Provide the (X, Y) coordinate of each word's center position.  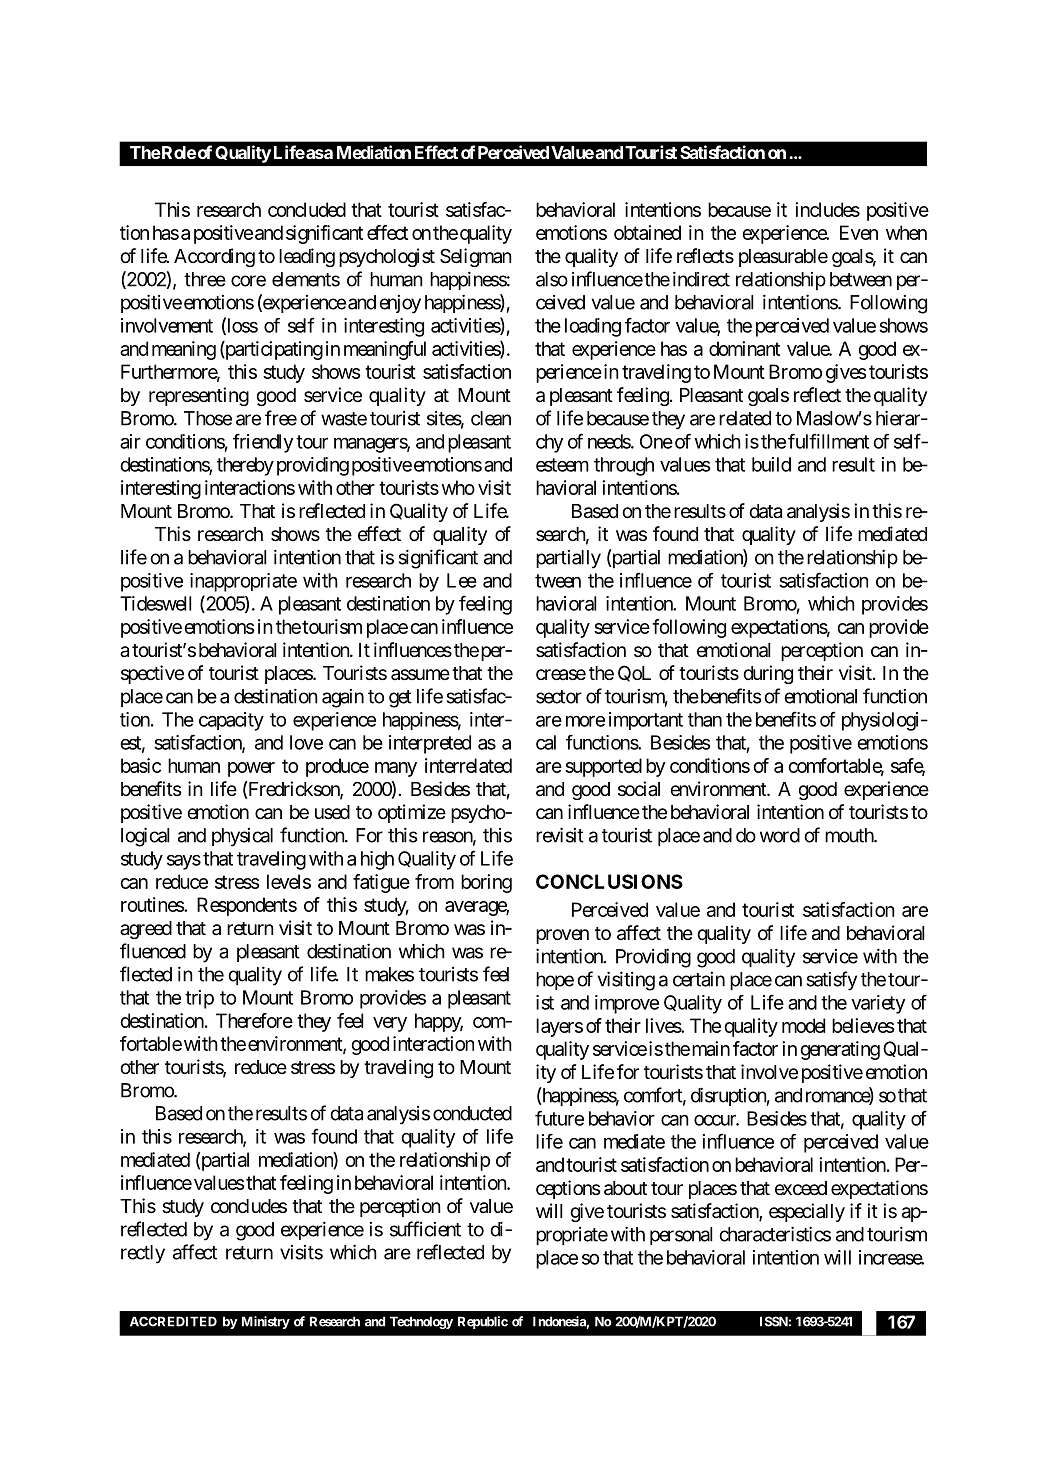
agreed (146, 930)
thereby (245, 466)
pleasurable (783, 258)
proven (562, 936)
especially (807, 1212)
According (214, 257)
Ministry (266, 1322)
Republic (483, 1322)
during (768, 674)
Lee (462, 580)
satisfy (832, 981)
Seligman (476, 257)
